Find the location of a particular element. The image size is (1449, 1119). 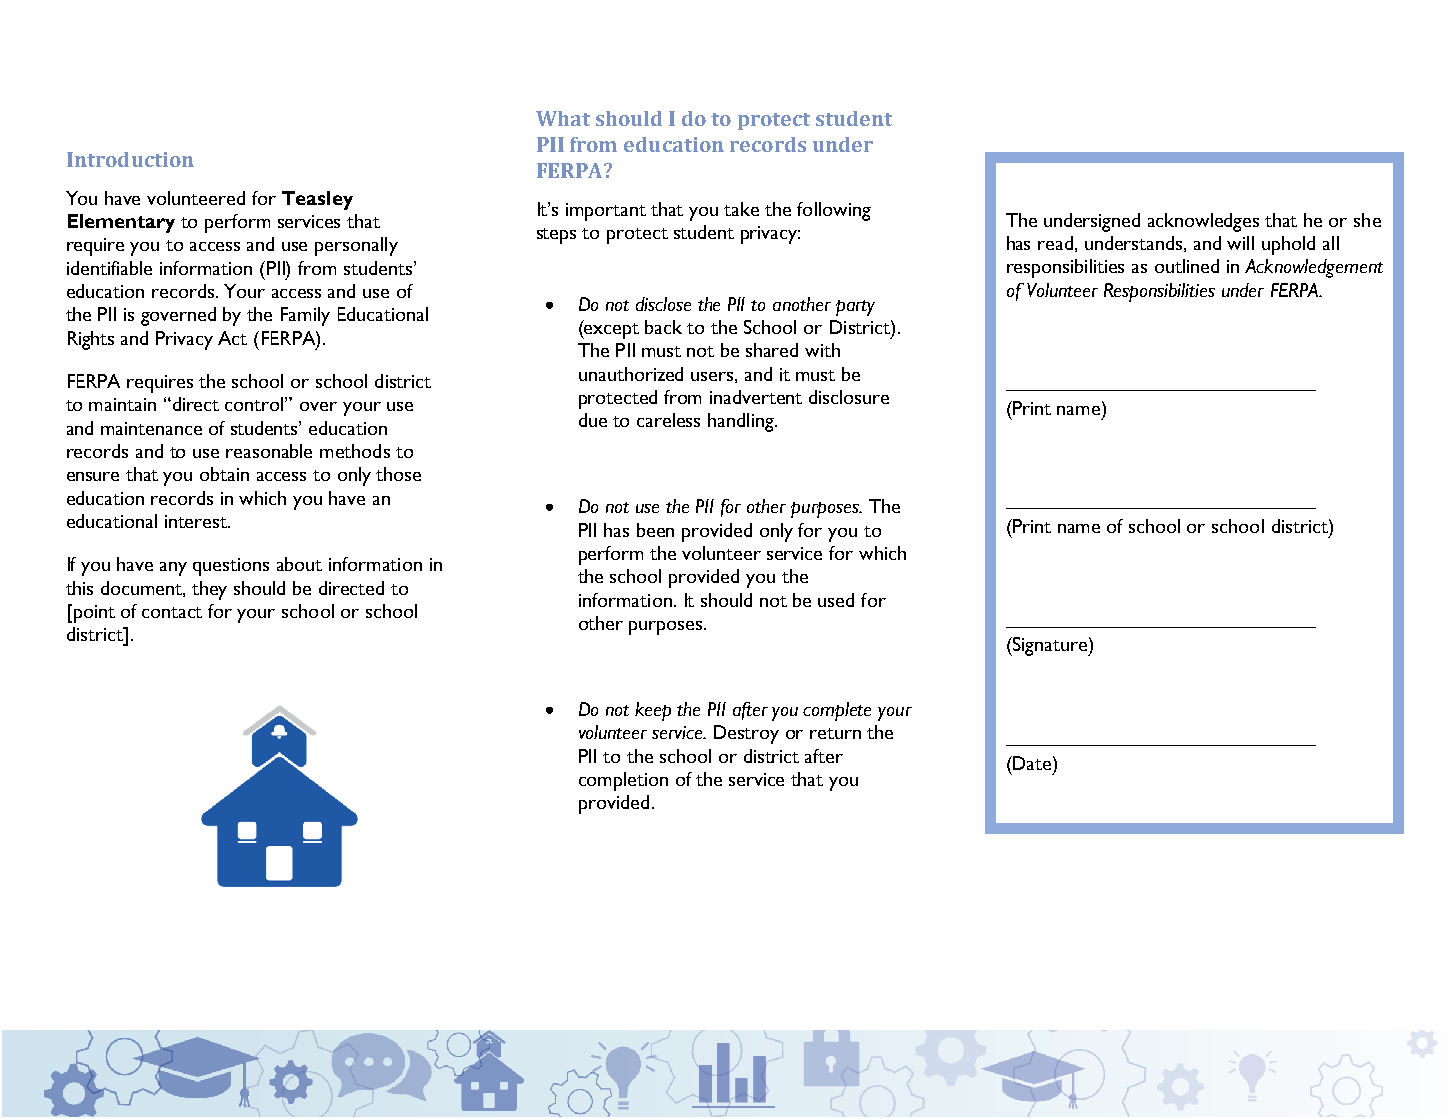

reasonable is located at coordinates (269, 451).
